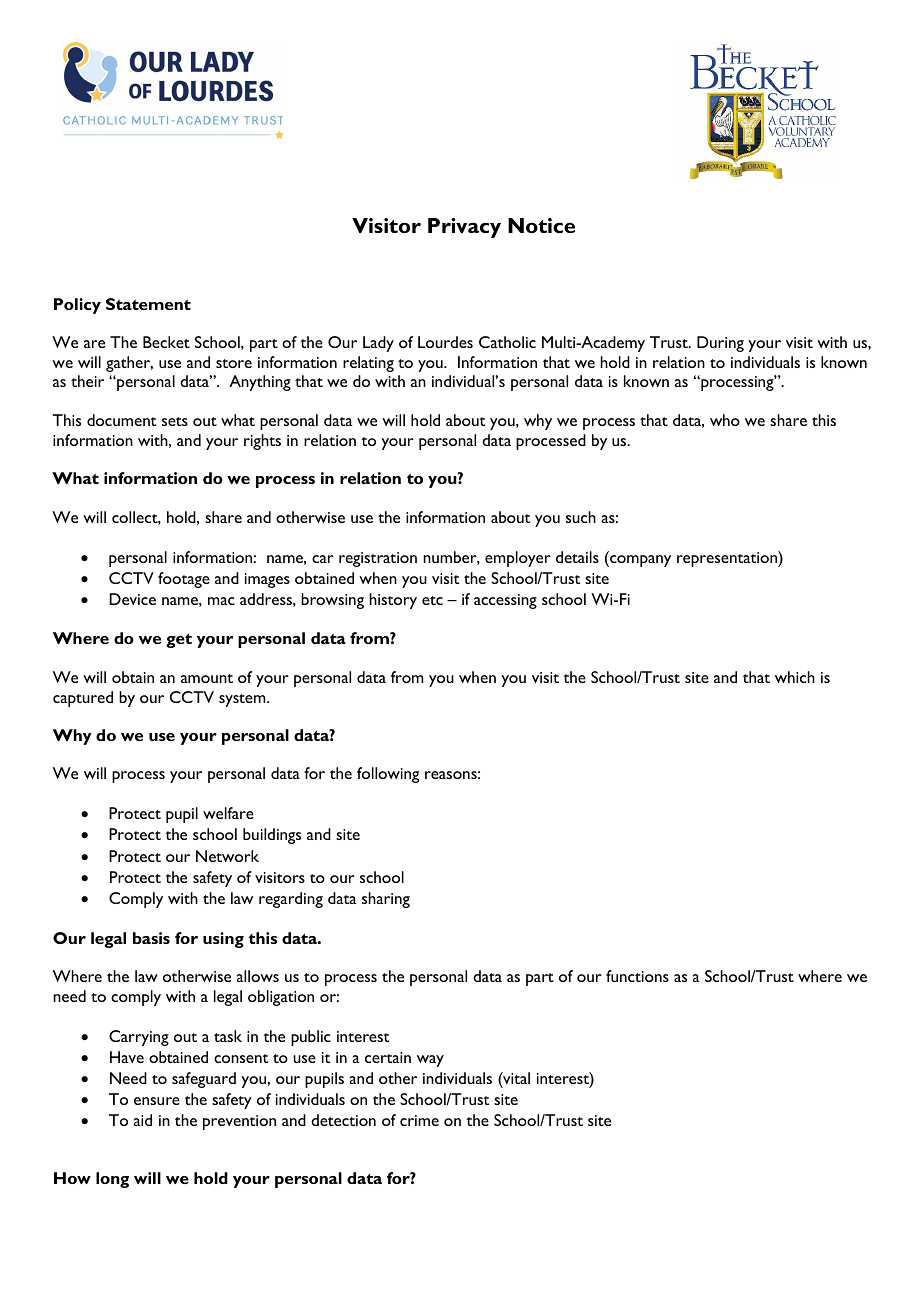 The width and height of the screenshot is (924, 1308). What do you see at coordinates (795, 677) in the screenshot?
I see `which` at bounding box center [795, 677].
